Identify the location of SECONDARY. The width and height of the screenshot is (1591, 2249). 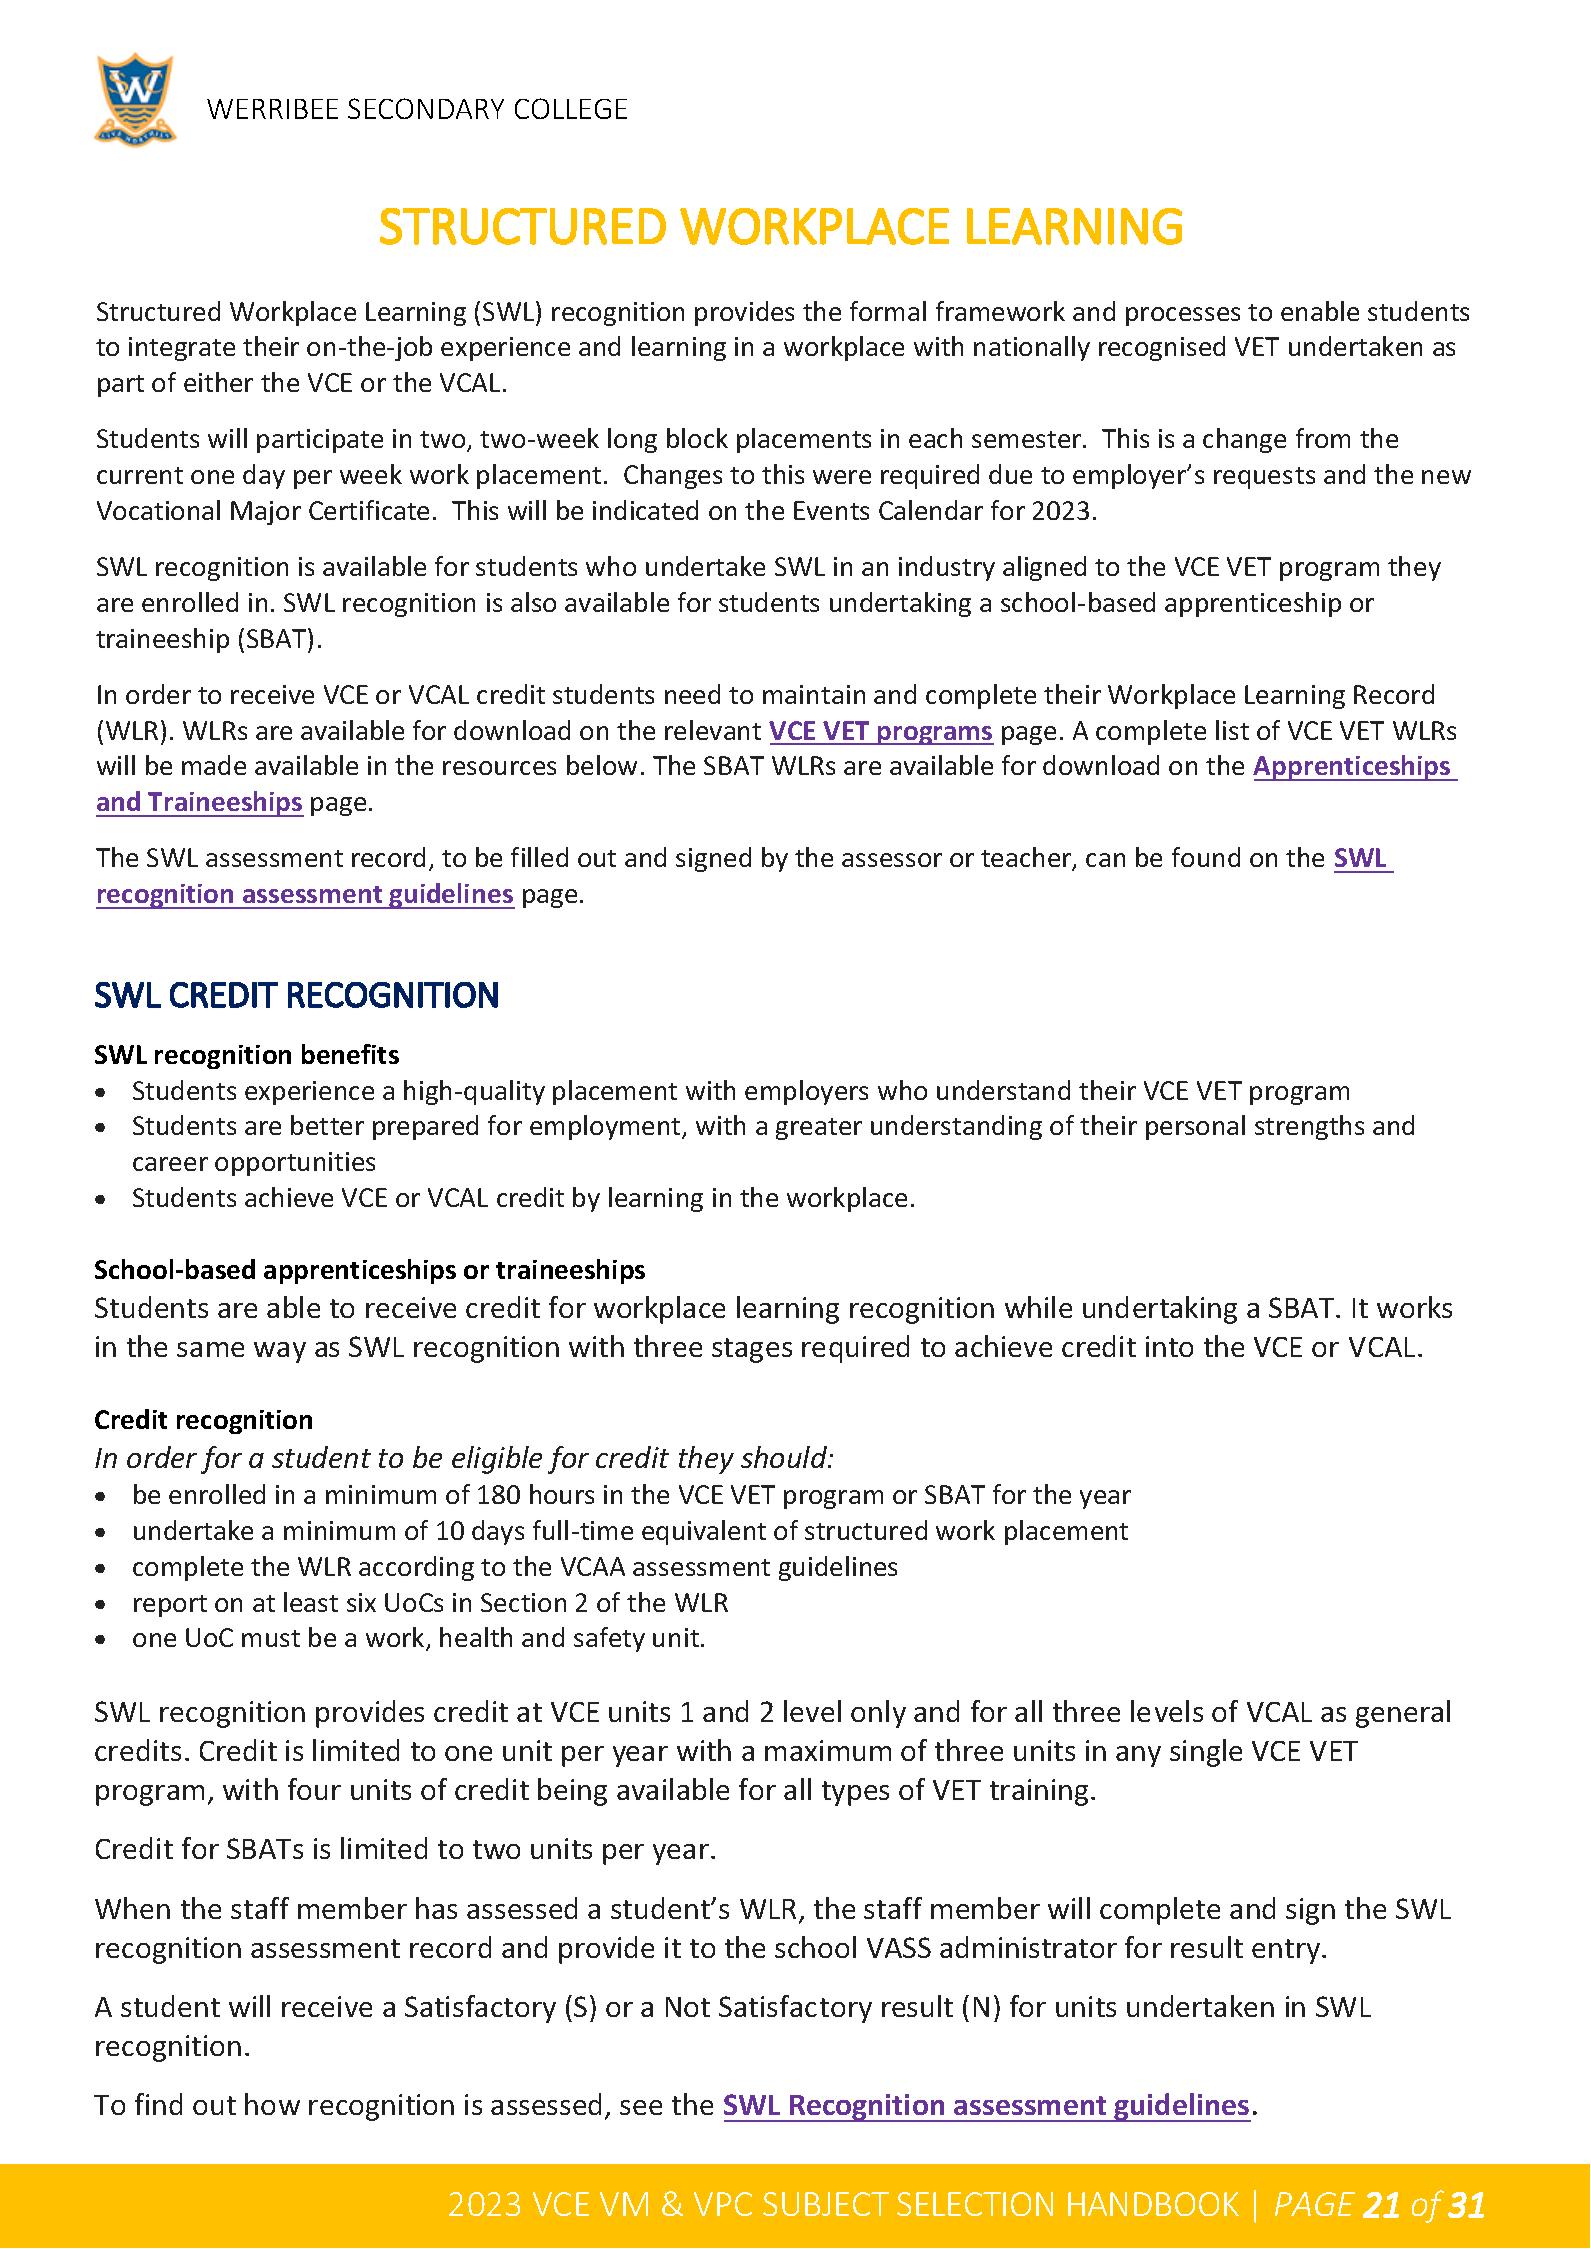
(426, 108).
